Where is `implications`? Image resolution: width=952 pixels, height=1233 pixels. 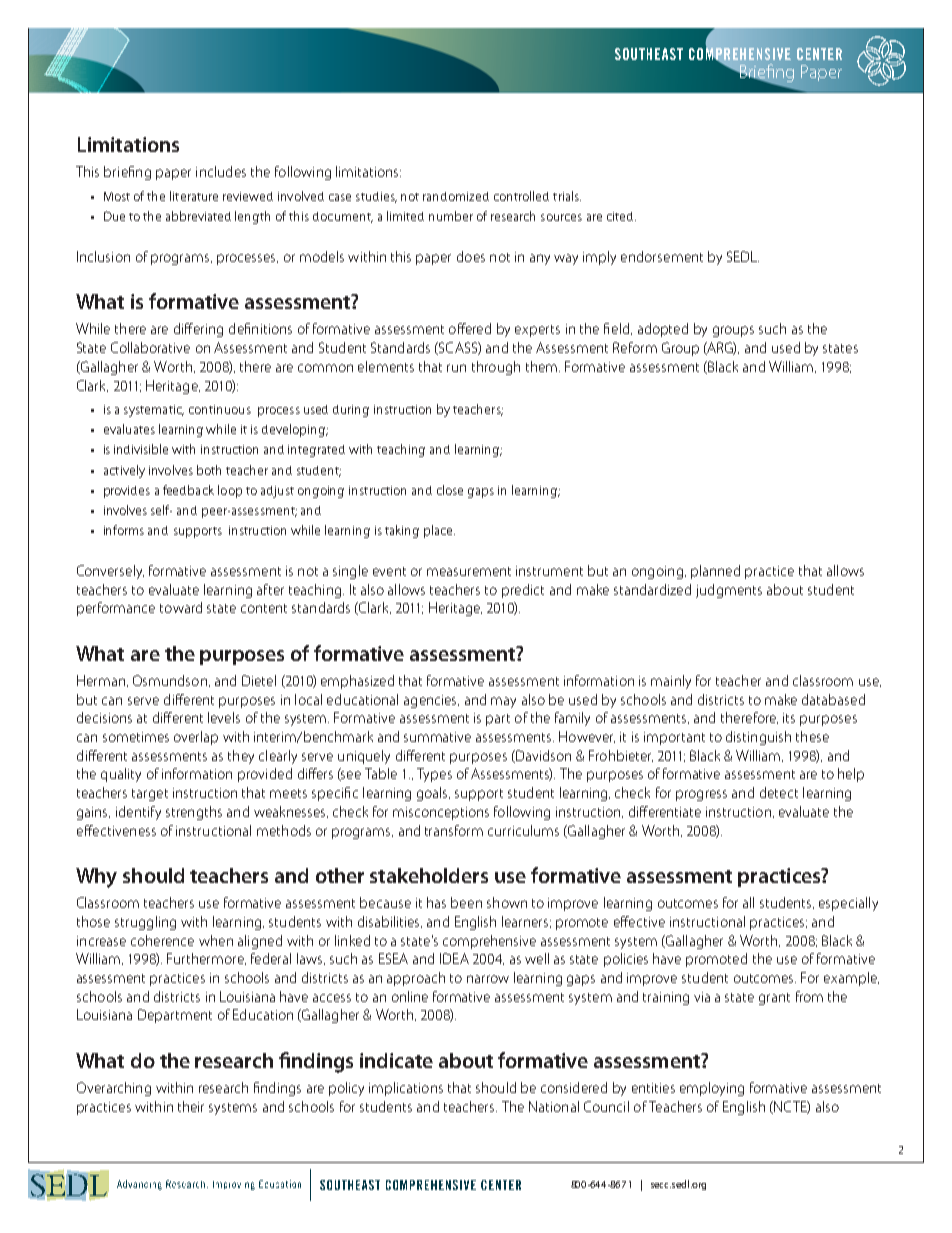
implications is located at coordinates (406, 1089).
